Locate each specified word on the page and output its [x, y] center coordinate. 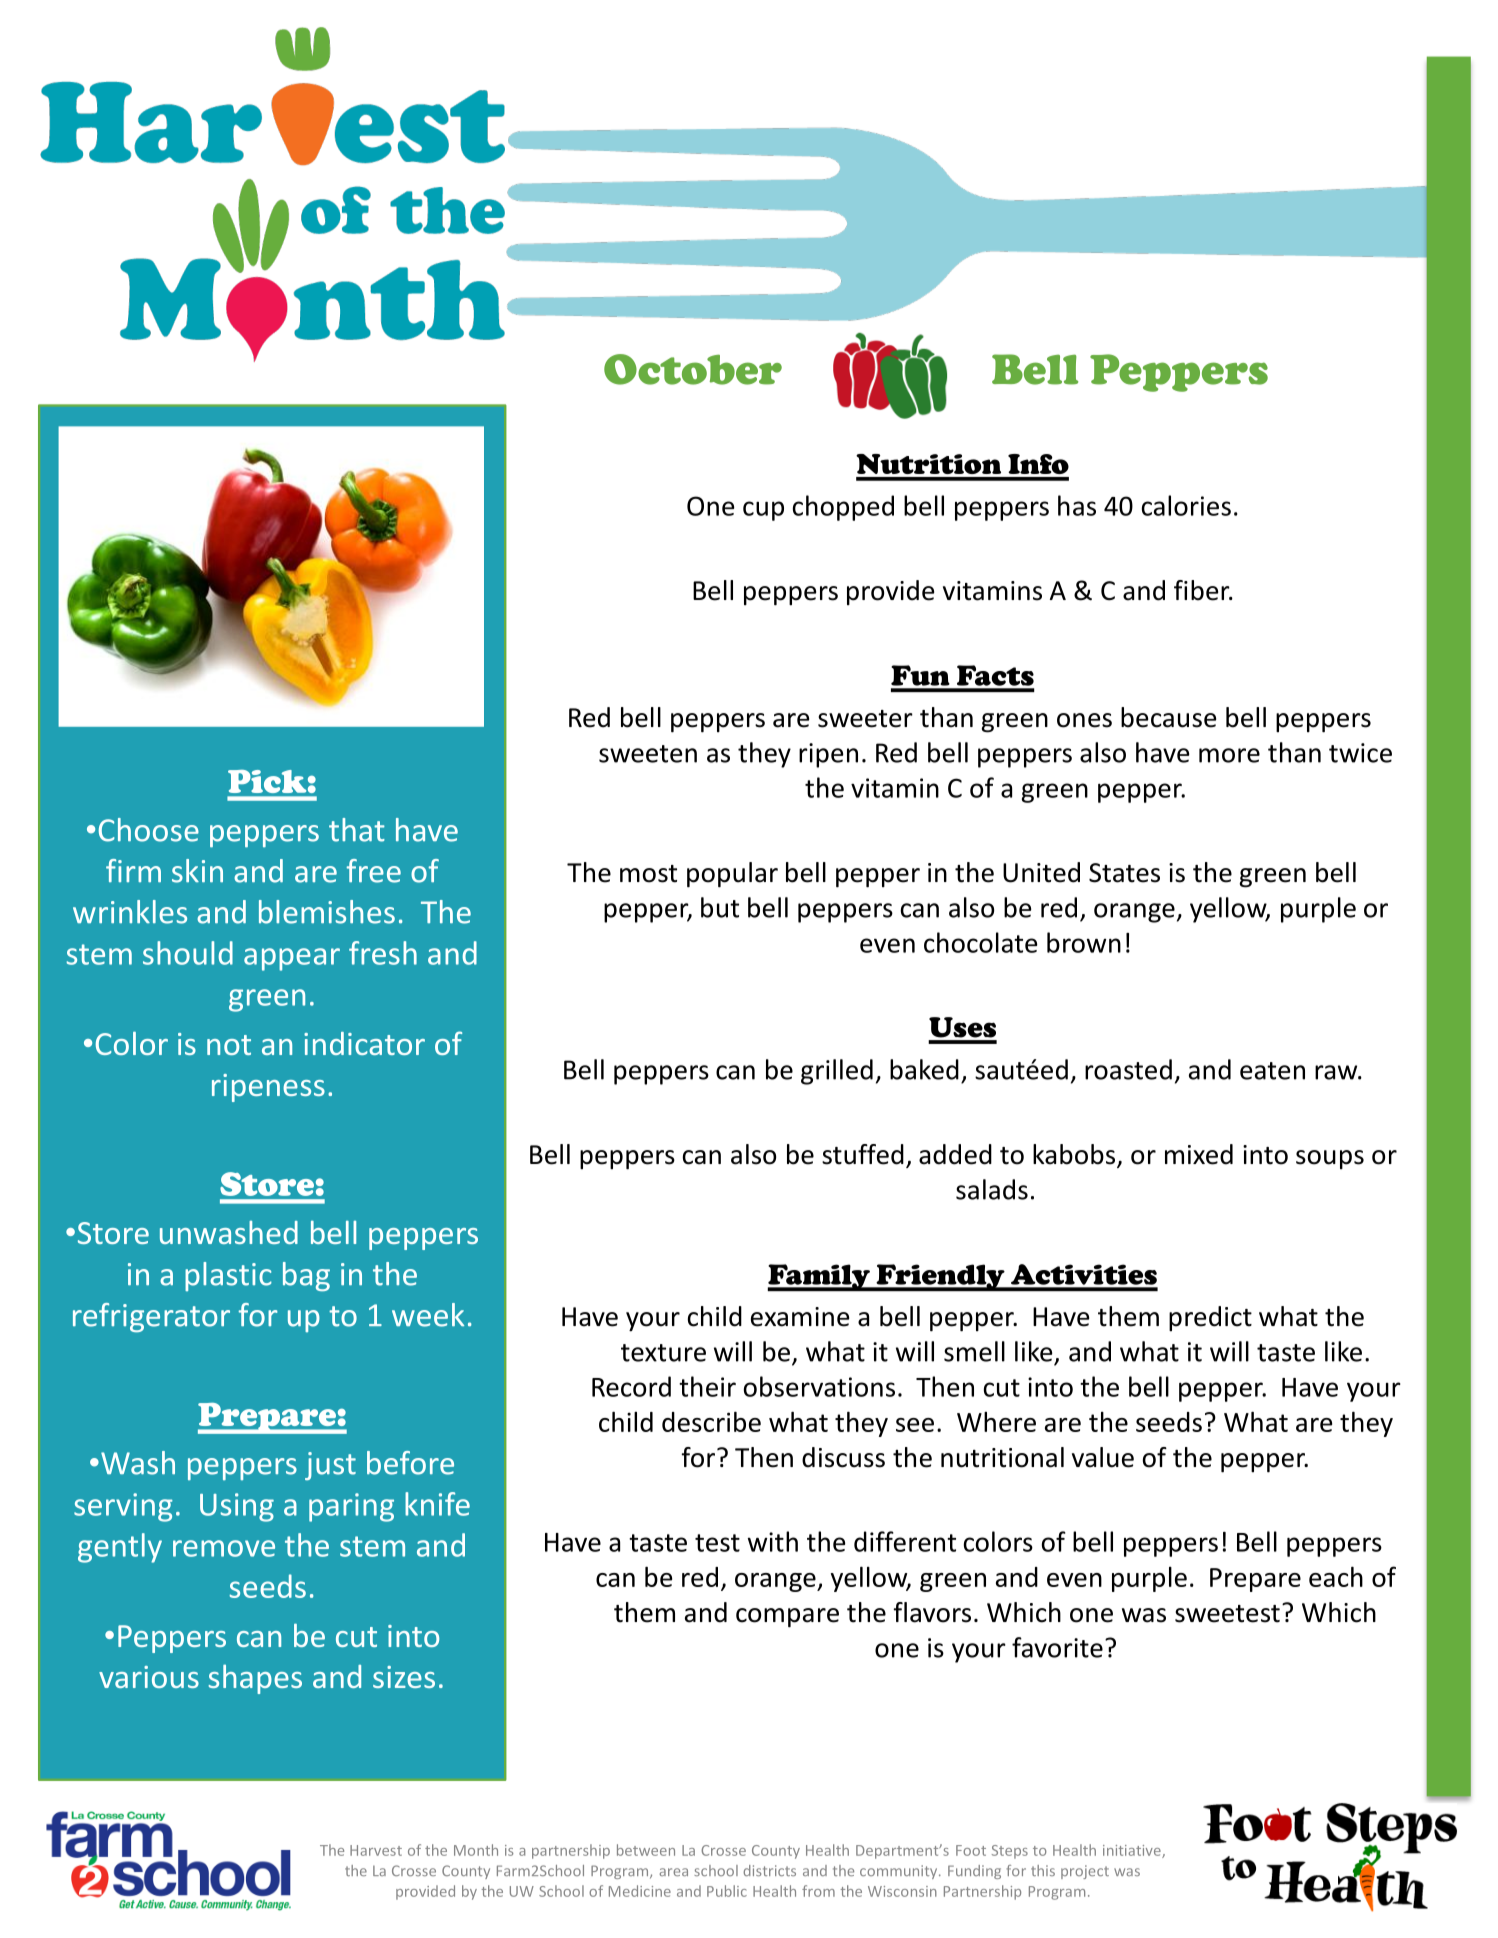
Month [476, 1850]
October [693, 369]
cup [763, 511]
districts [769, 1870]
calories [1186, 505]
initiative [1133, 1851]
